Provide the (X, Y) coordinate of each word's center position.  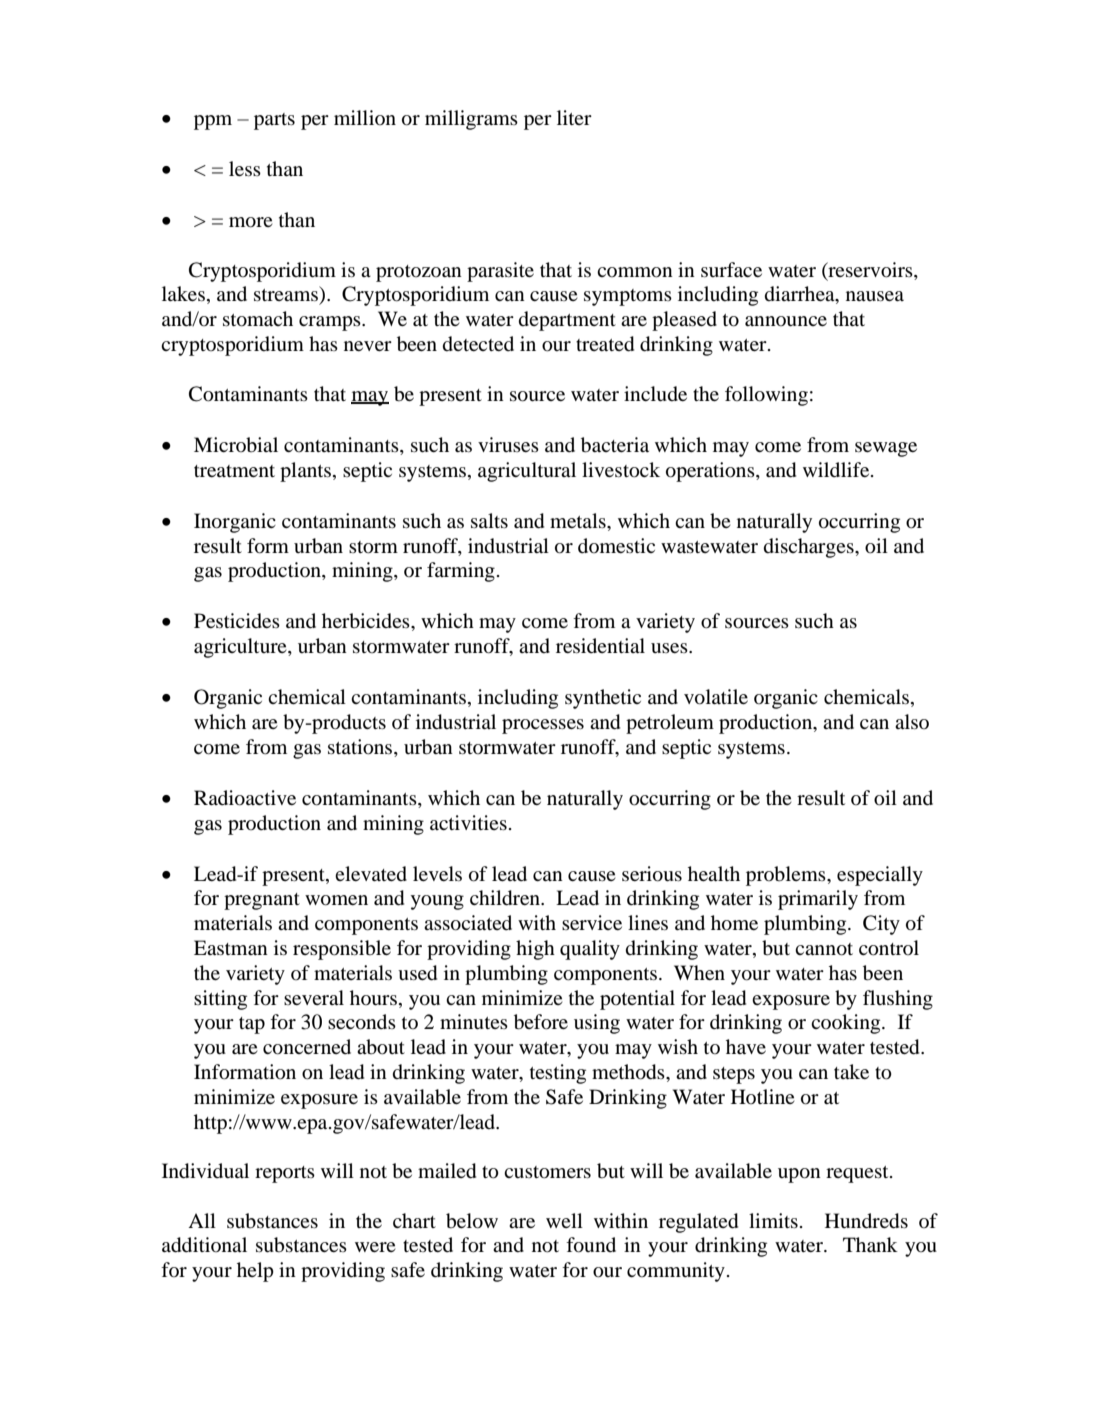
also (912, 721)
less (245, 168)
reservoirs (870, 270)
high (535, 950)
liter (574, 117)
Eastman (231, 947)
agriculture (241, 648)
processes (543, 726)
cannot (824, 949)
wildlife (837, 469)
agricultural (527, 472)
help (255, 1272)
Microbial (236, 445)
